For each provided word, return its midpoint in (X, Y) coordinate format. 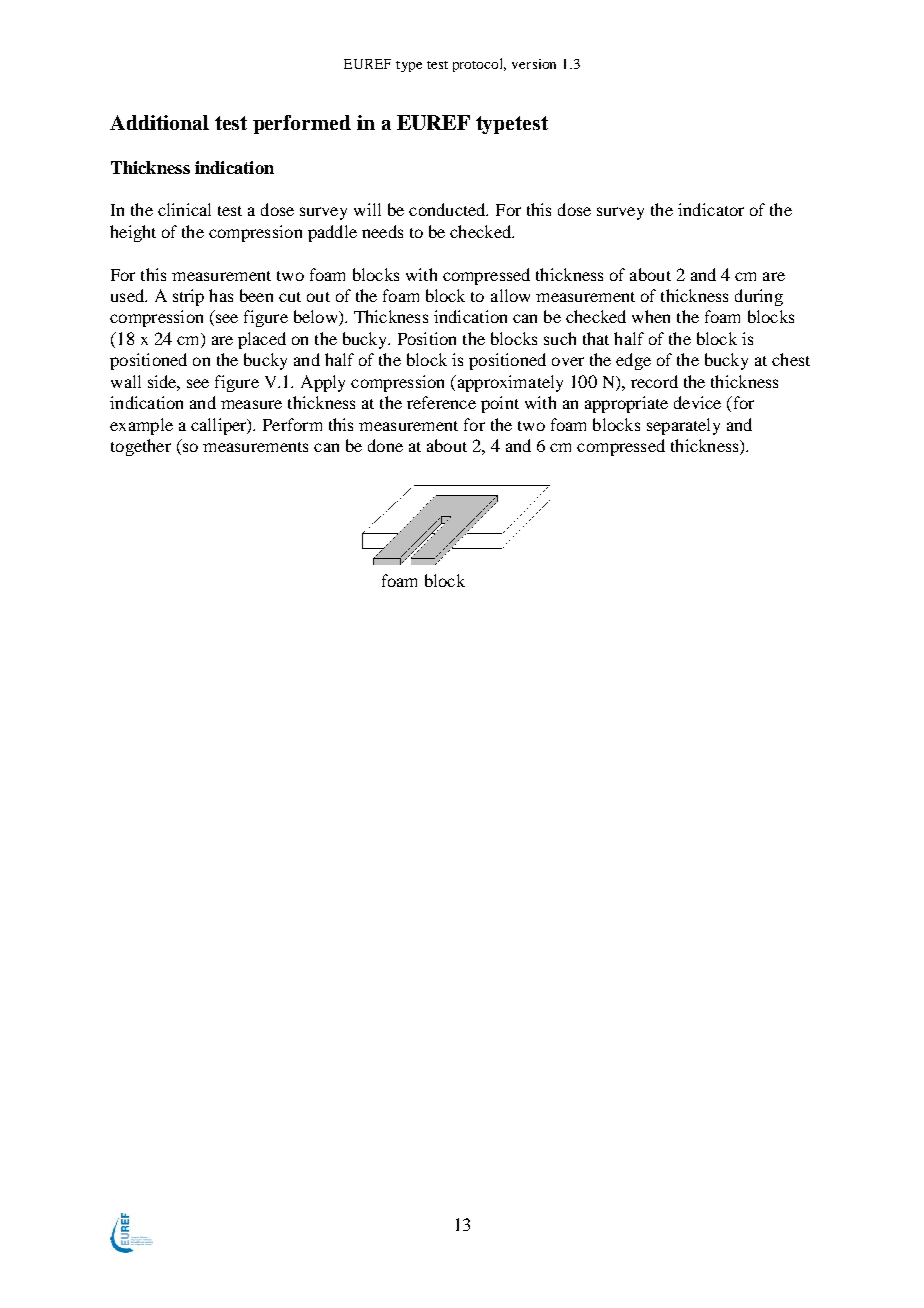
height (133, 233)
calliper (220, 426)
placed (262, 340)
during (759, 297)
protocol (479, 65)
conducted (448, 209)
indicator (711, 209)
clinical (184, 209)
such (560, 338)
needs (382, 231)
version (534, 64)
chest (791, 359)
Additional (159, 122)
